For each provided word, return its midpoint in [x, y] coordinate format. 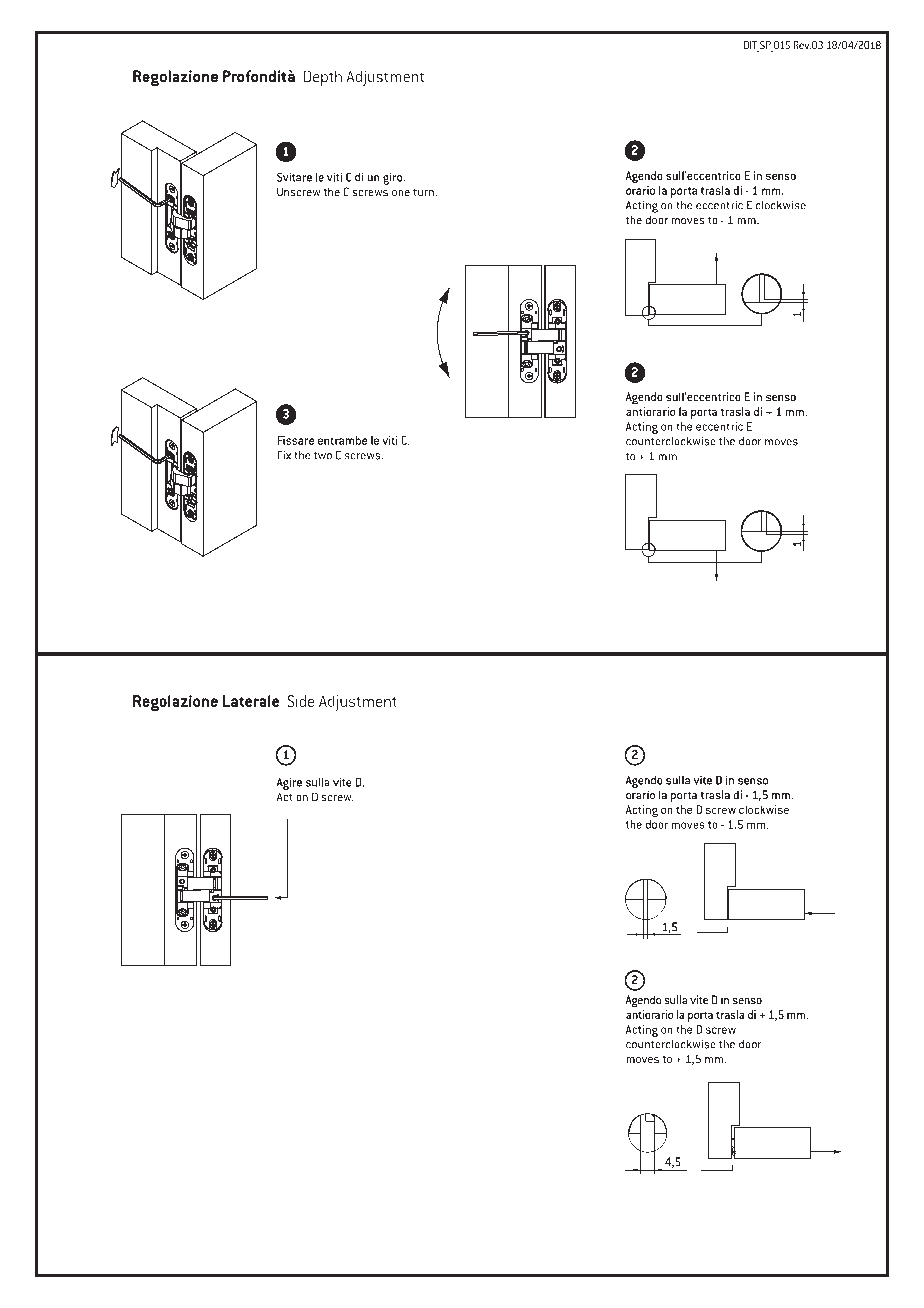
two [323, 456]
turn [424, 192]
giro [394, 178]
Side [301, 701]
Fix [284, 455]
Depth [323, 78]
